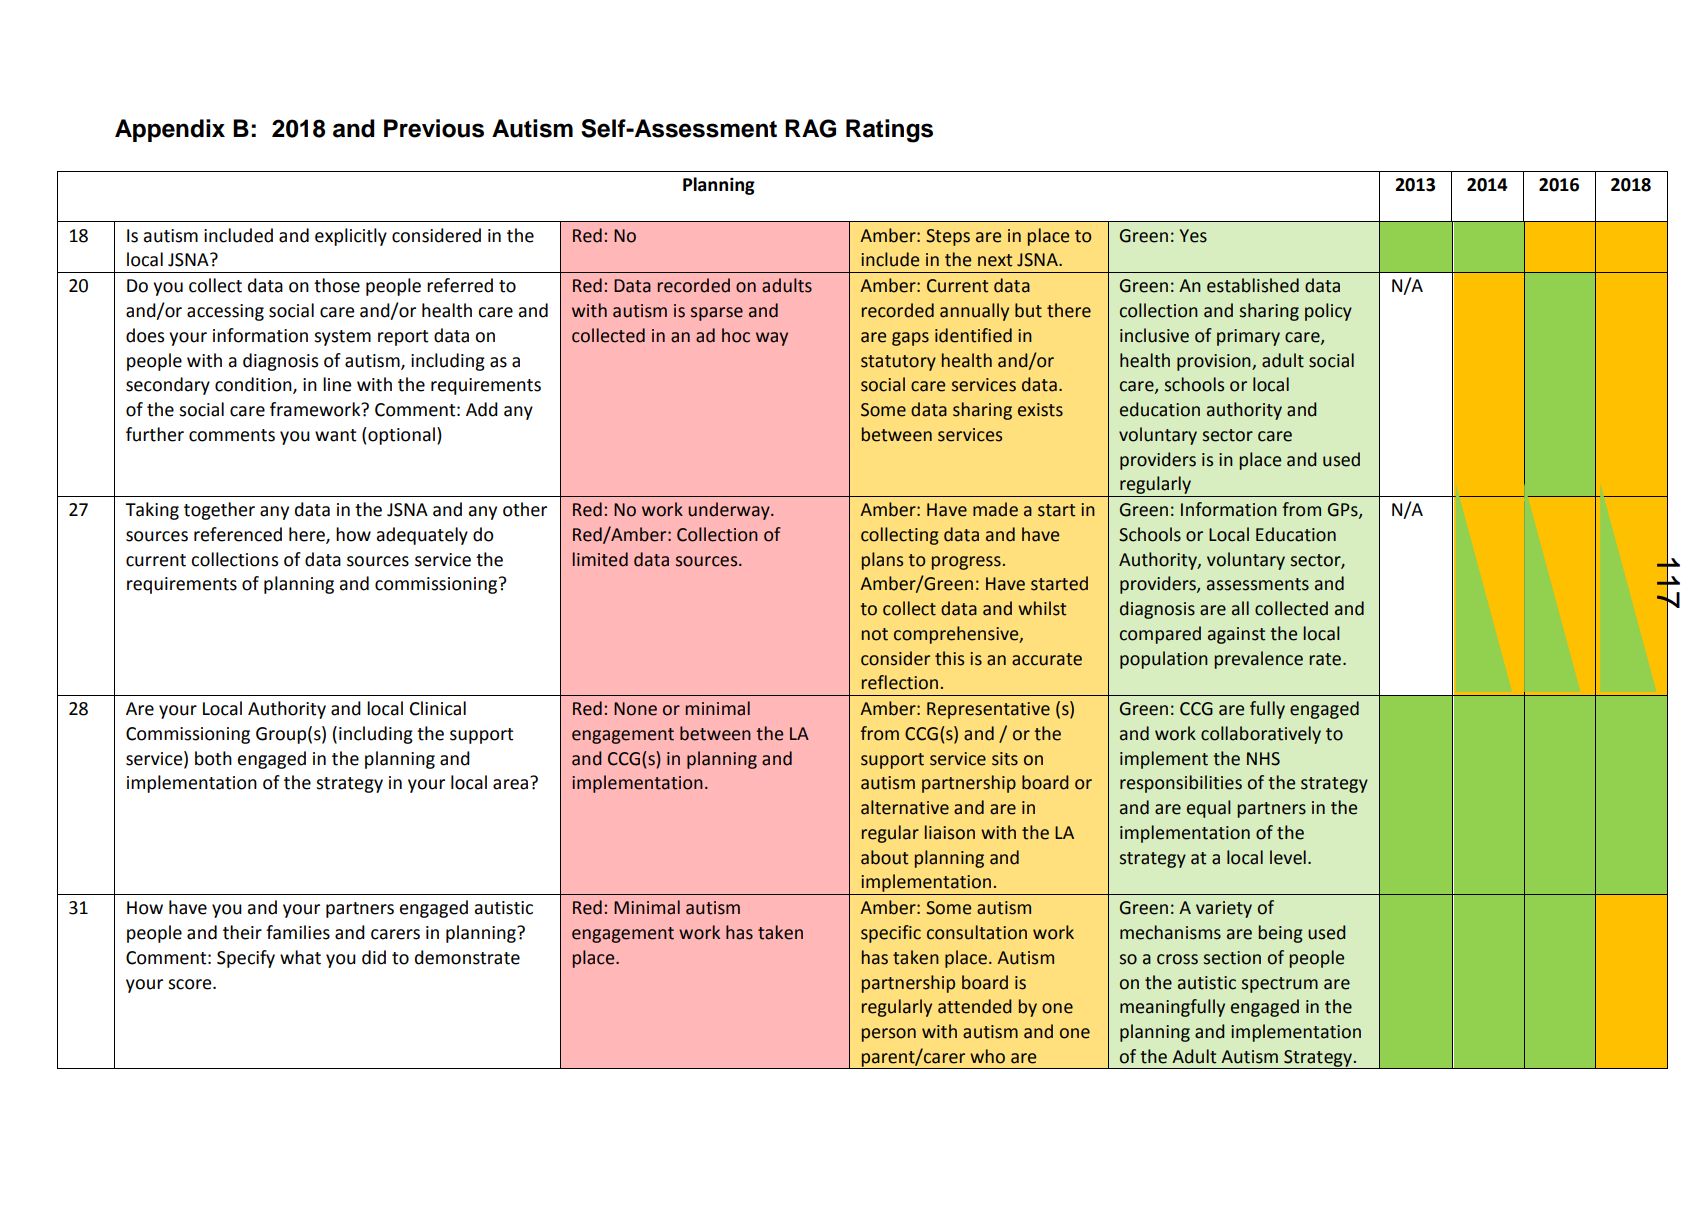 This screenshot has width=1707, height=1207. What do you see at coordinates (1160, 635) in the screenshot?
I see `compared` at bounding box center [1160, 635].
